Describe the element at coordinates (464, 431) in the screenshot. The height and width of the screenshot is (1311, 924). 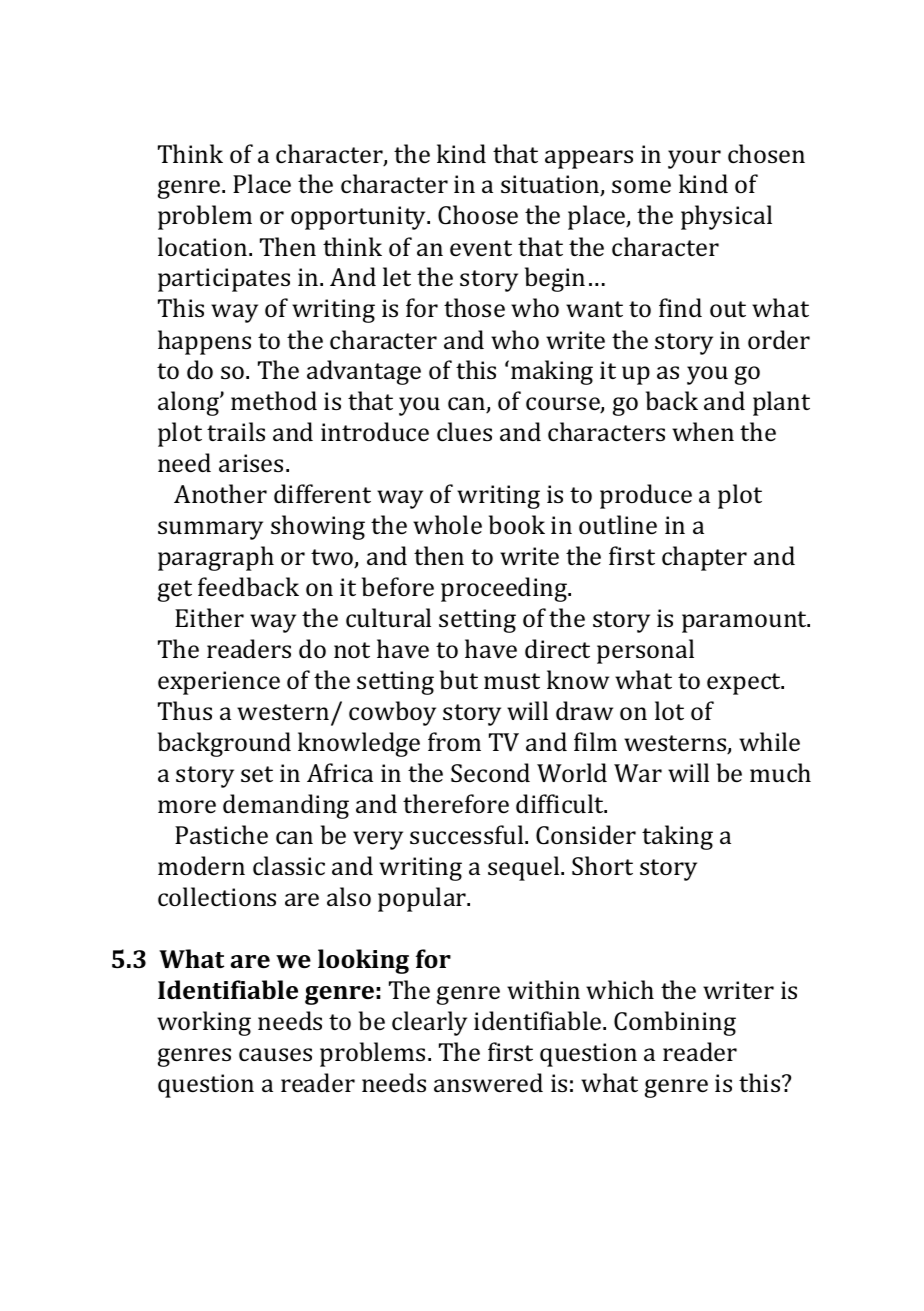
I see `clues` at that location.
